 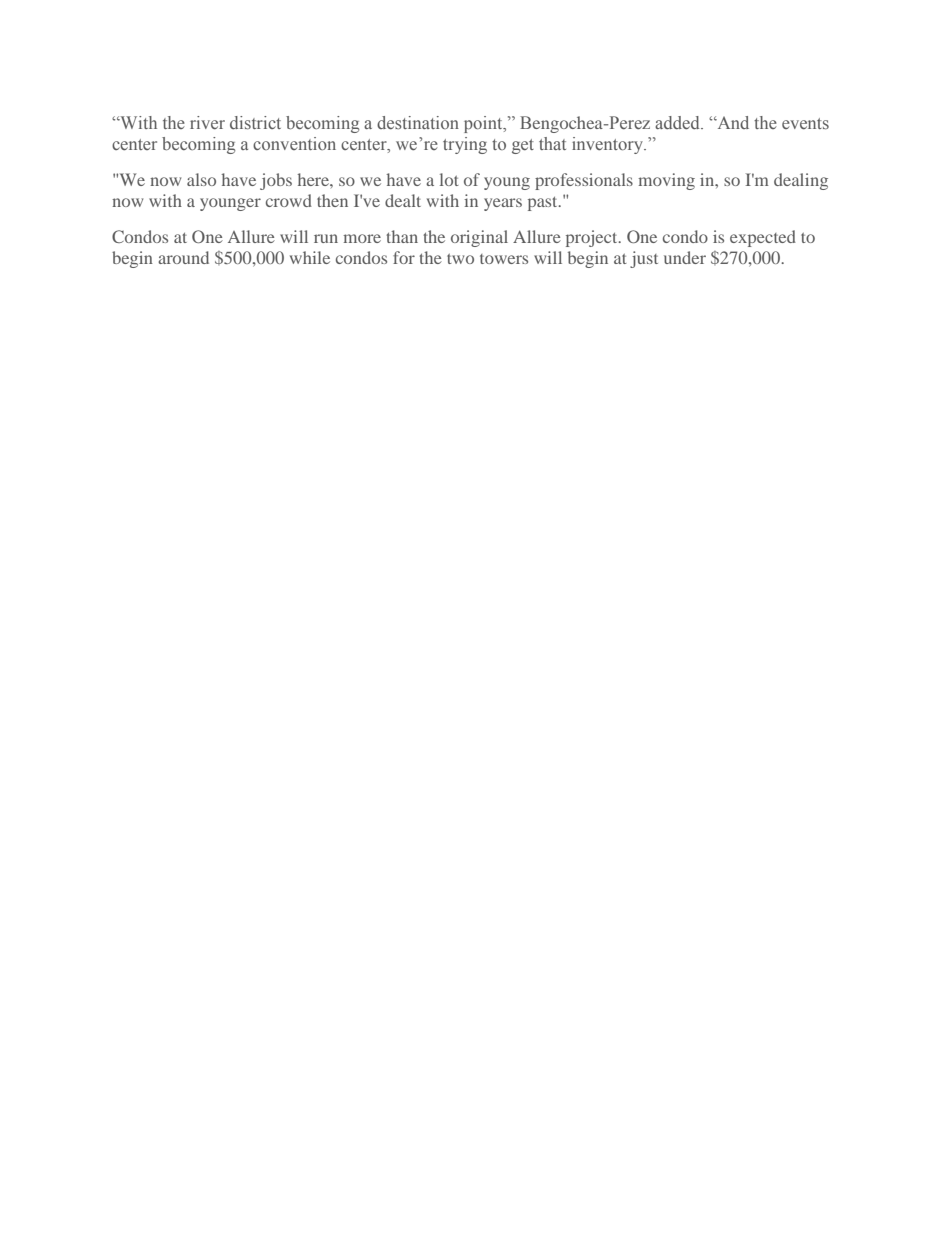 What do you see at coordinates (294, 143) in the image?
I see `convention` at bounding box center [294, 143].
